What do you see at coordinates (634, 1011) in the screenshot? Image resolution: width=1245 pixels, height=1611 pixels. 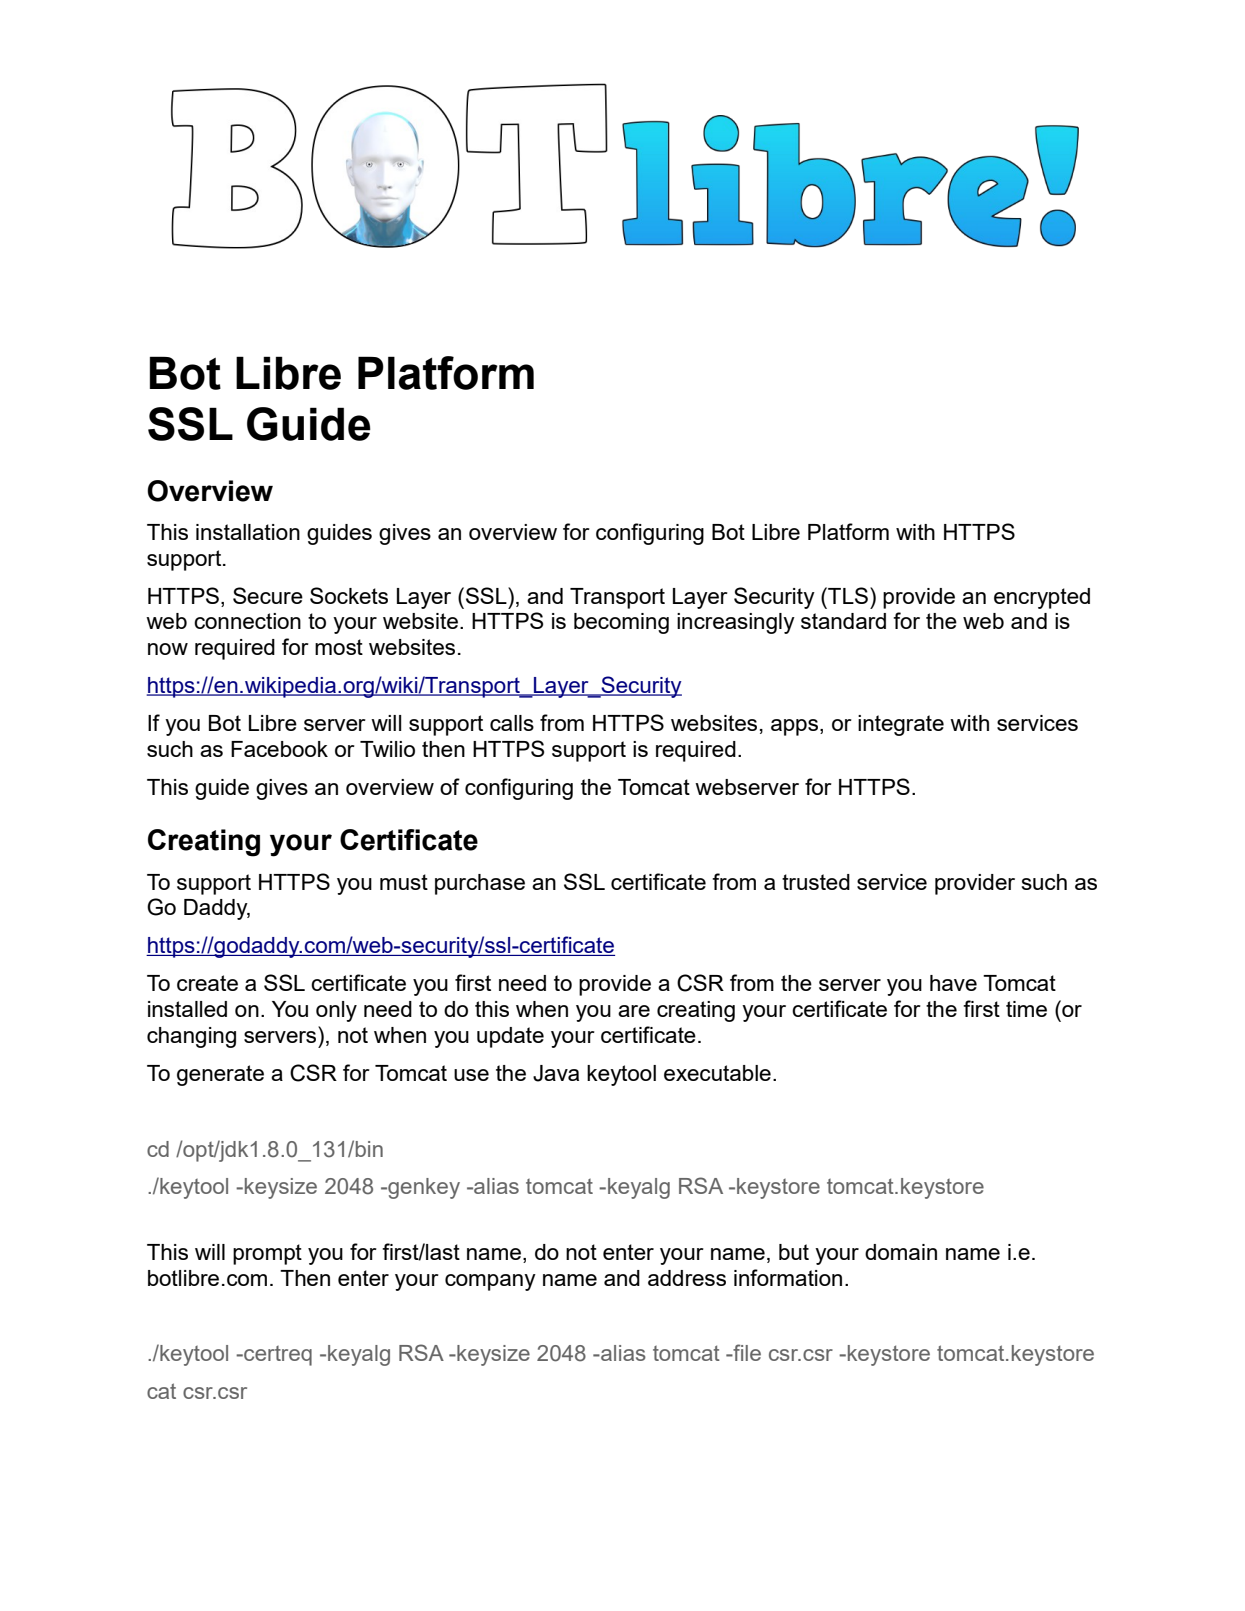 I see `are` at bounding box center [634, 1011].
